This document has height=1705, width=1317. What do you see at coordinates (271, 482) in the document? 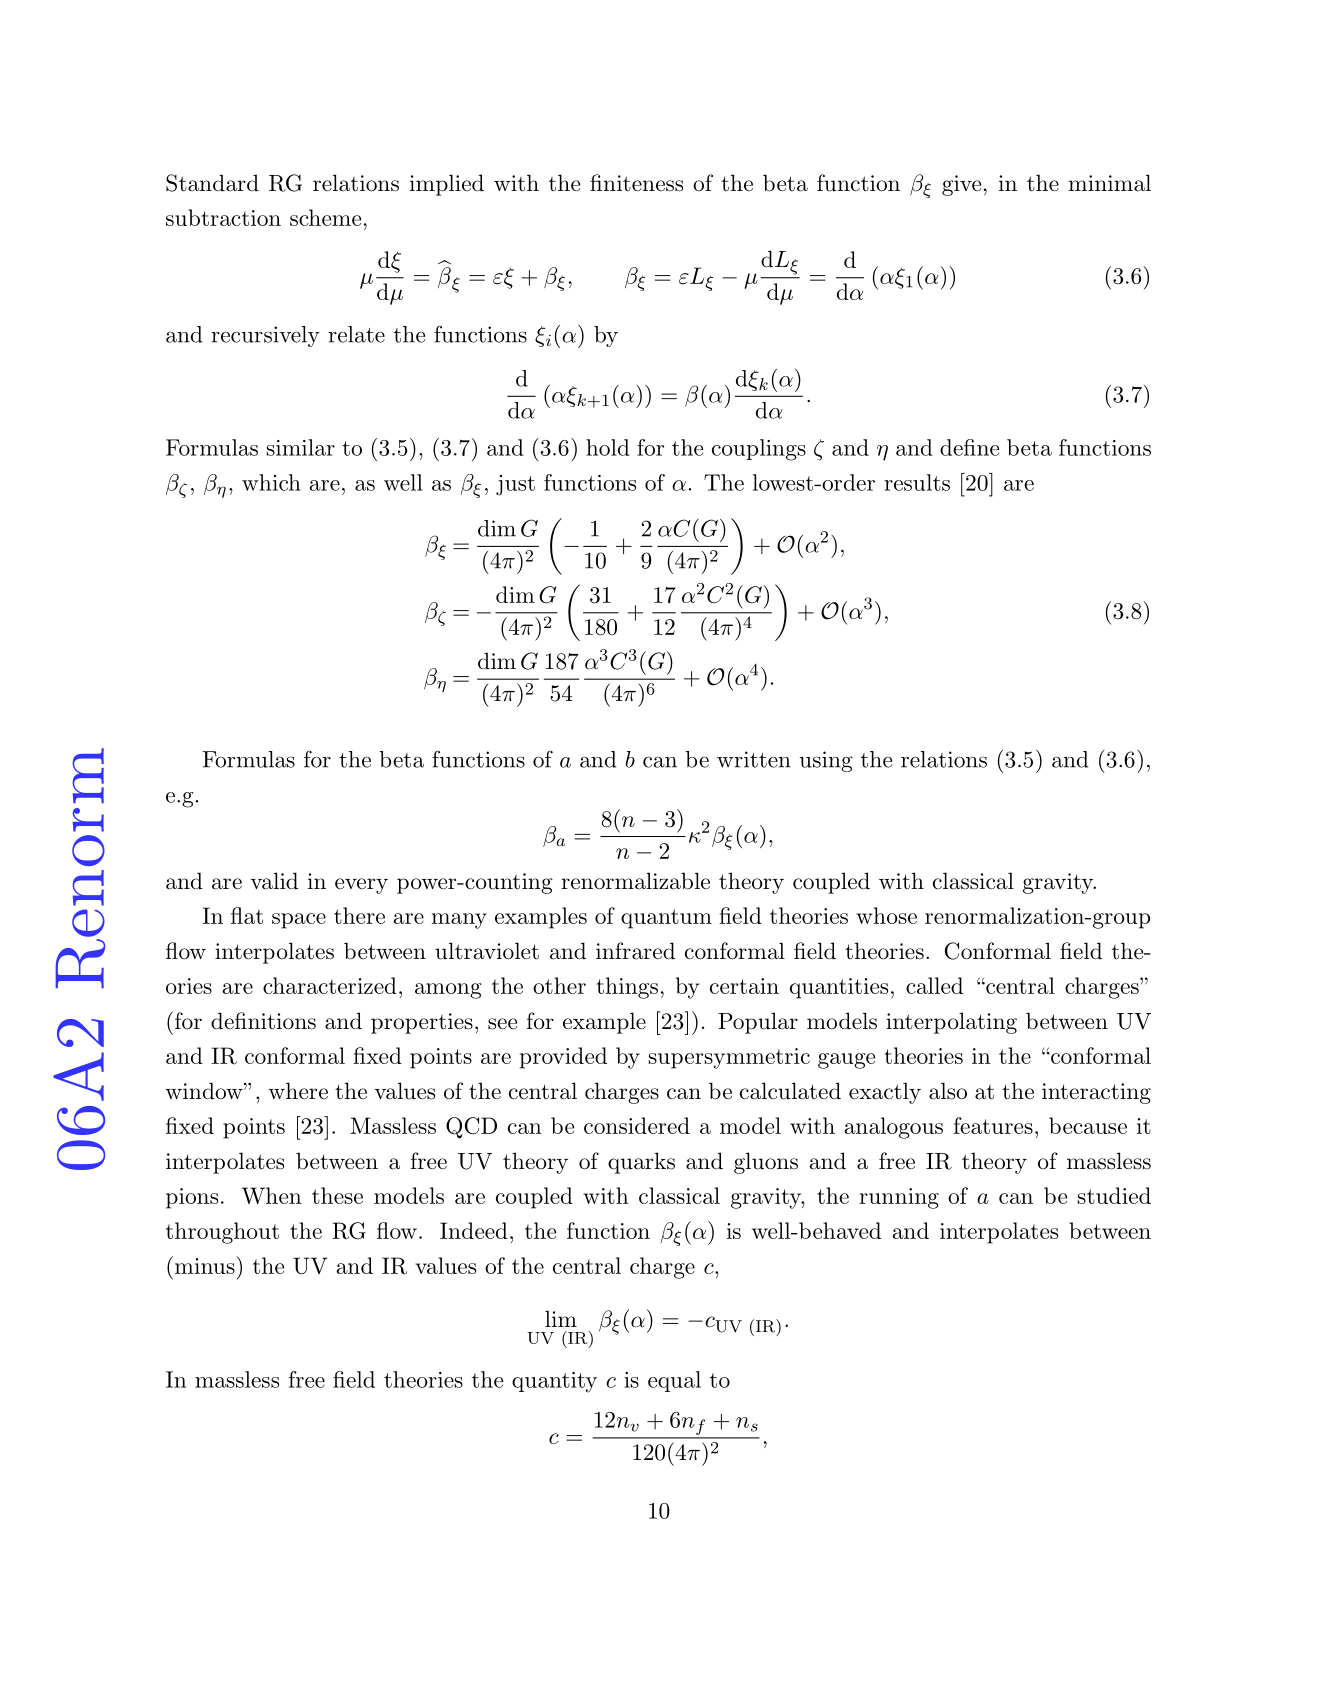
I see `which` at bounding box center [271, 482].
